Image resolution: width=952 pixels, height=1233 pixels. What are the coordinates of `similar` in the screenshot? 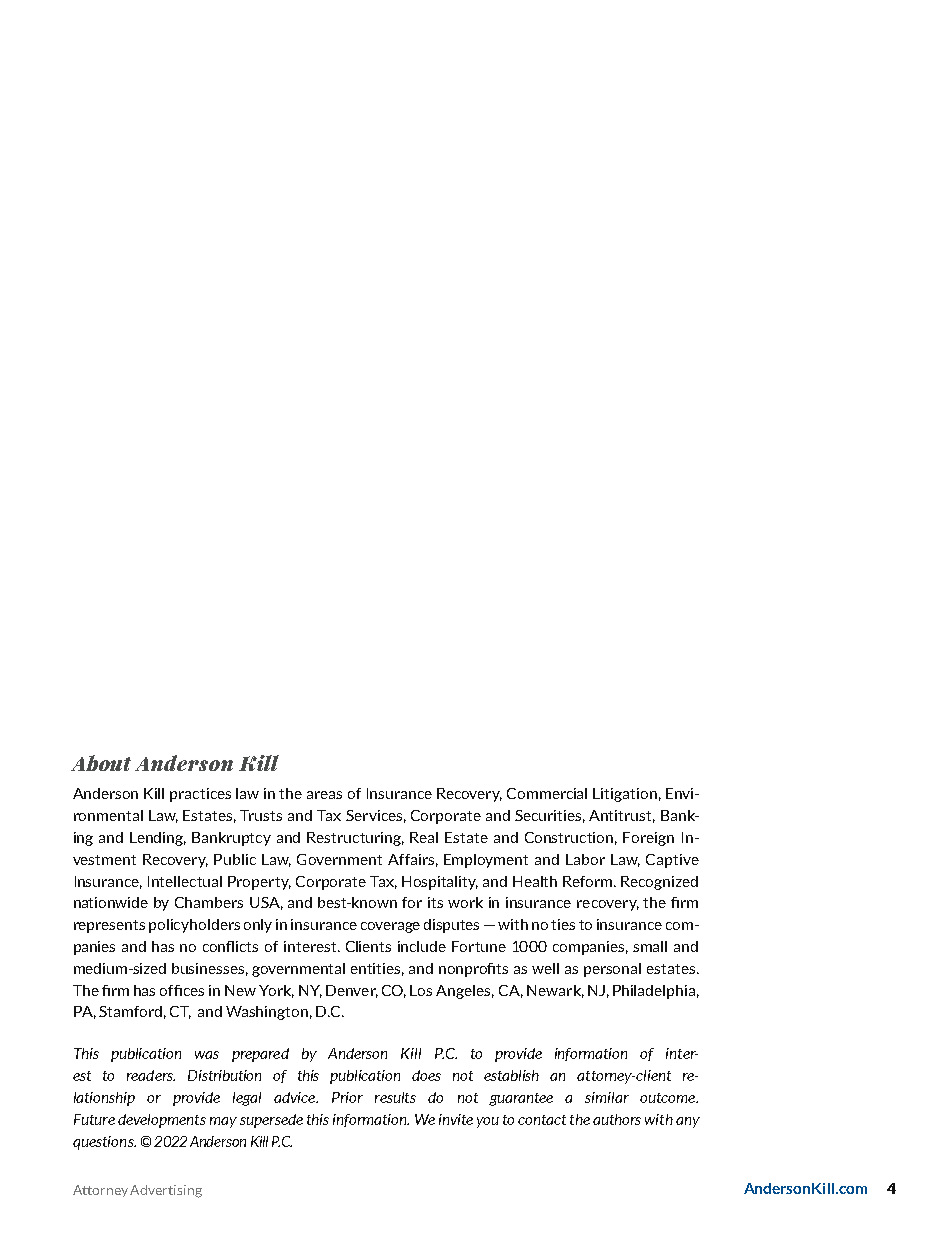 It's located at (607, 1097).
